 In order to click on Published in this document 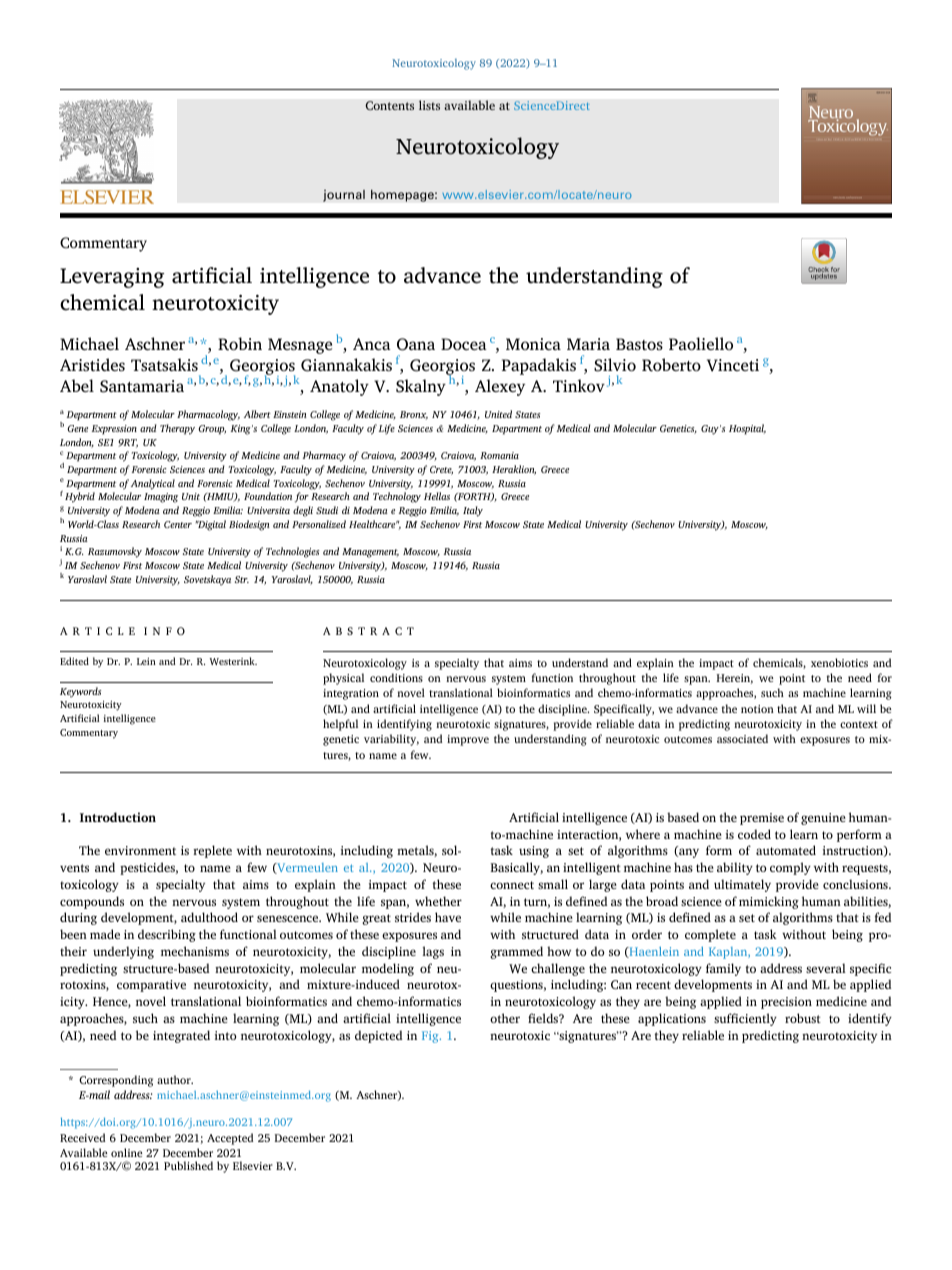, I will do `click(188, 1165)`.
